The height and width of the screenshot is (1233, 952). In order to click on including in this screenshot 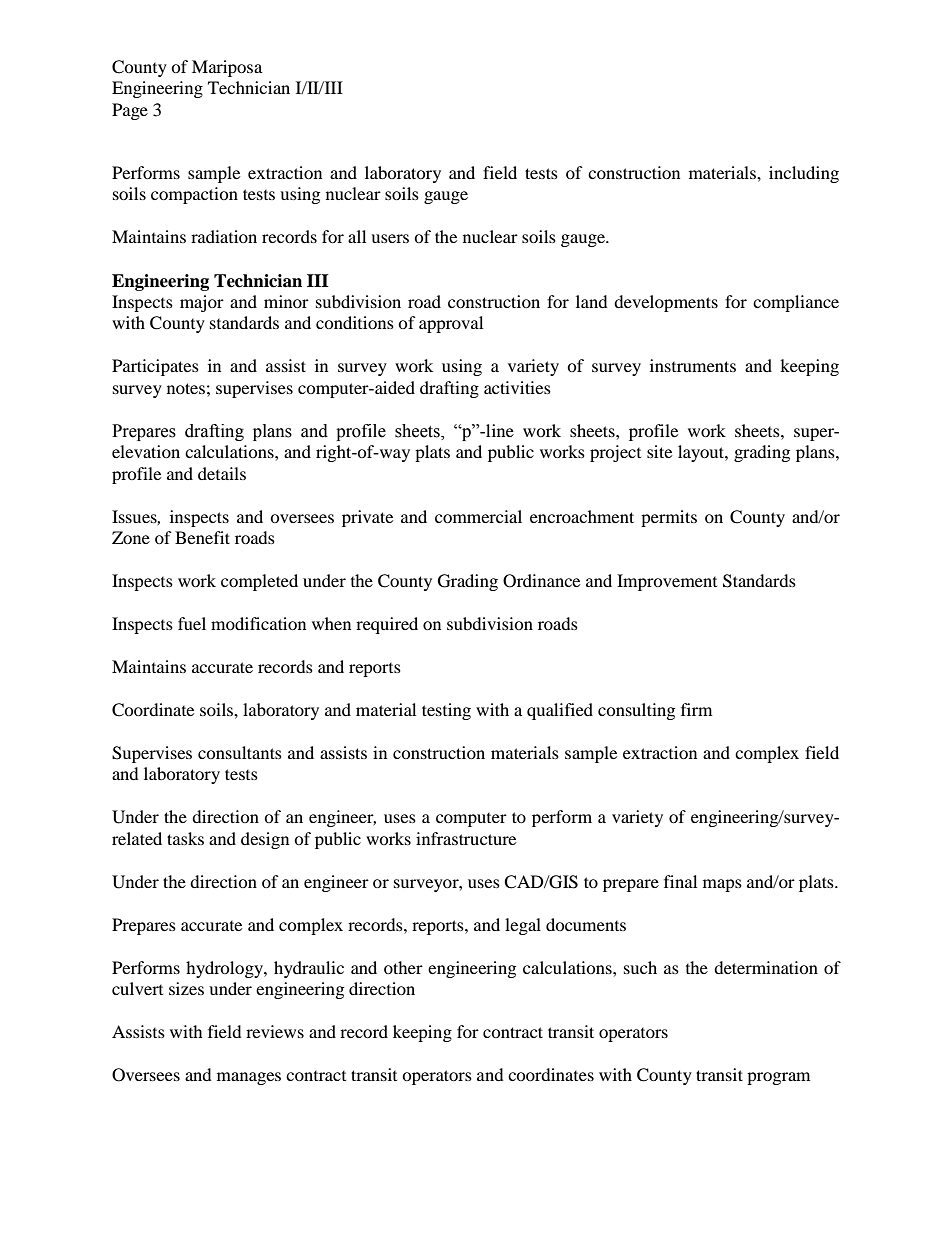, I will do `click(804, 174)`.
